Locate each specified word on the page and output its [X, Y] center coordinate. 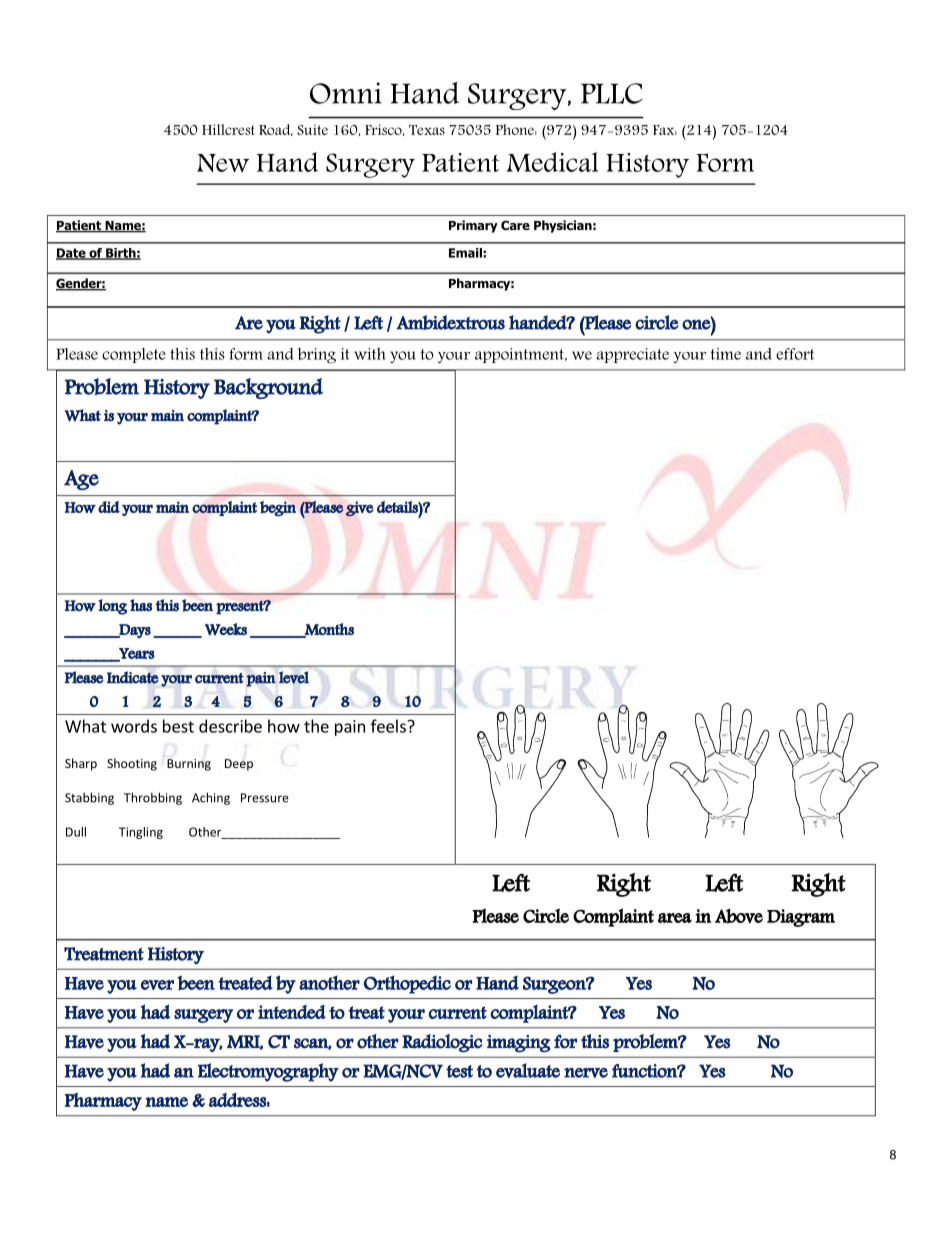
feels [388, 726]
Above [739, 916]
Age [81, 480]
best [178, 726]
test [459, 1071]
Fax [665, 130]
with [370, 353]
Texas [427, 130]
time [725, 354]
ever [157, 985]
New [223, 163]
